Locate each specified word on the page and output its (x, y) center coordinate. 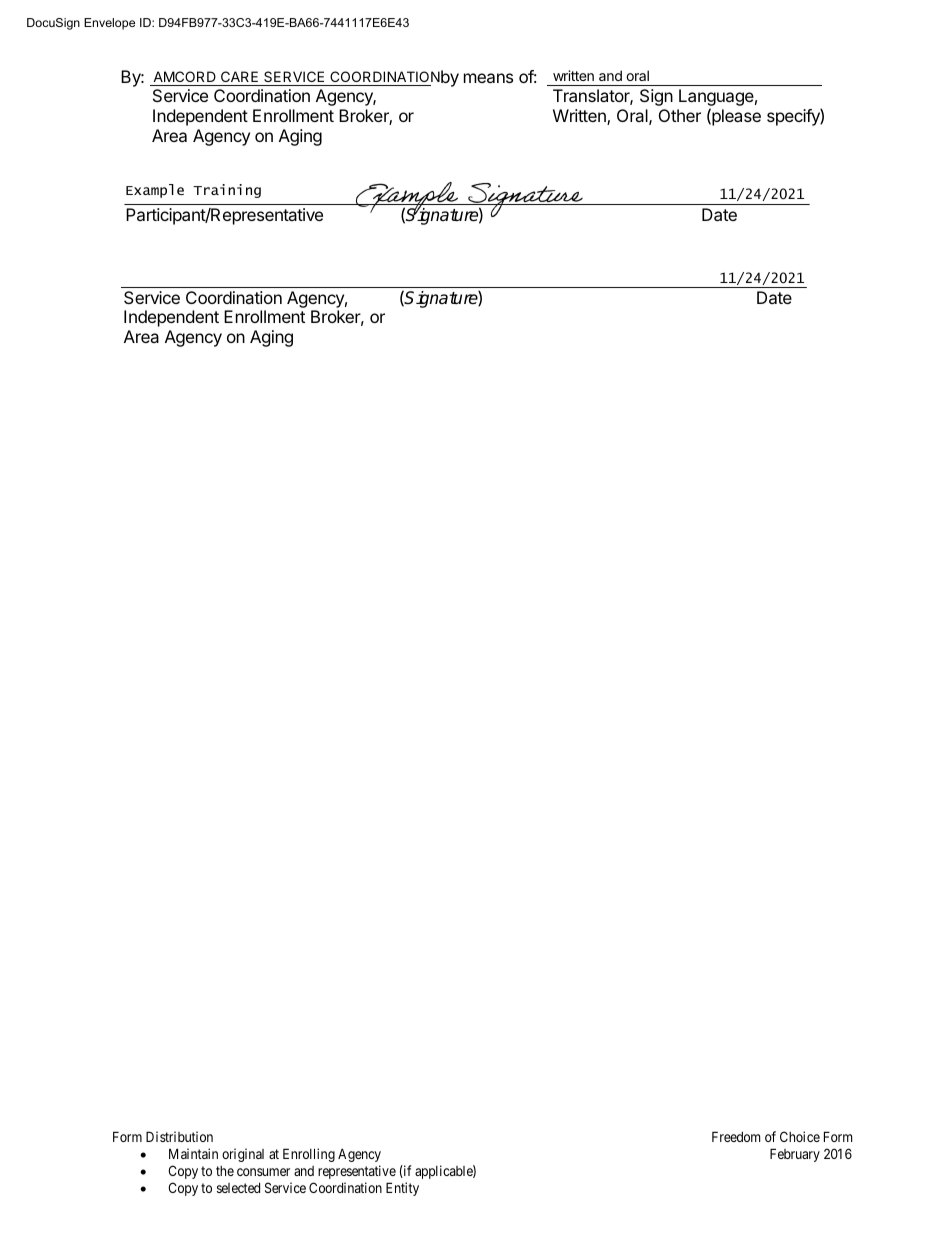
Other (680, 115)
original (243, 1155)
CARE (239, 76)
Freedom (736, 1136)
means (488, 78)
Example (155, 191)
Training (227, 191)
